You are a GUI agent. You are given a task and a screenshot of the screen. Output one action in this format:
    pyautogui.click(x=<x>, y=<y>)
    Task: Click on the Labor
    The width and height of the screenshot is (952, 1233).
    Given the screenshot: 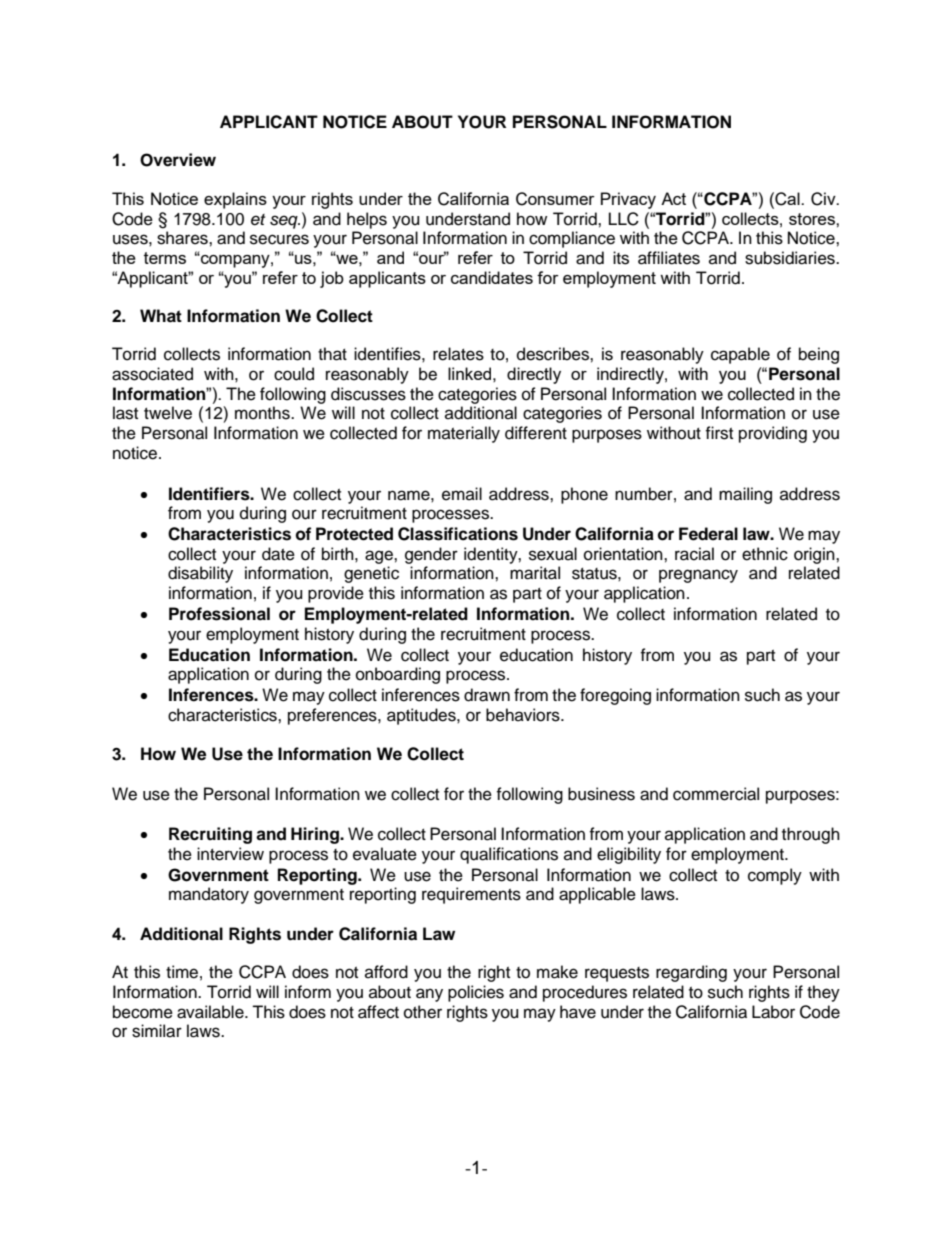 What is the action you would take?
    pyautogui.click(x=773, y=1012)
